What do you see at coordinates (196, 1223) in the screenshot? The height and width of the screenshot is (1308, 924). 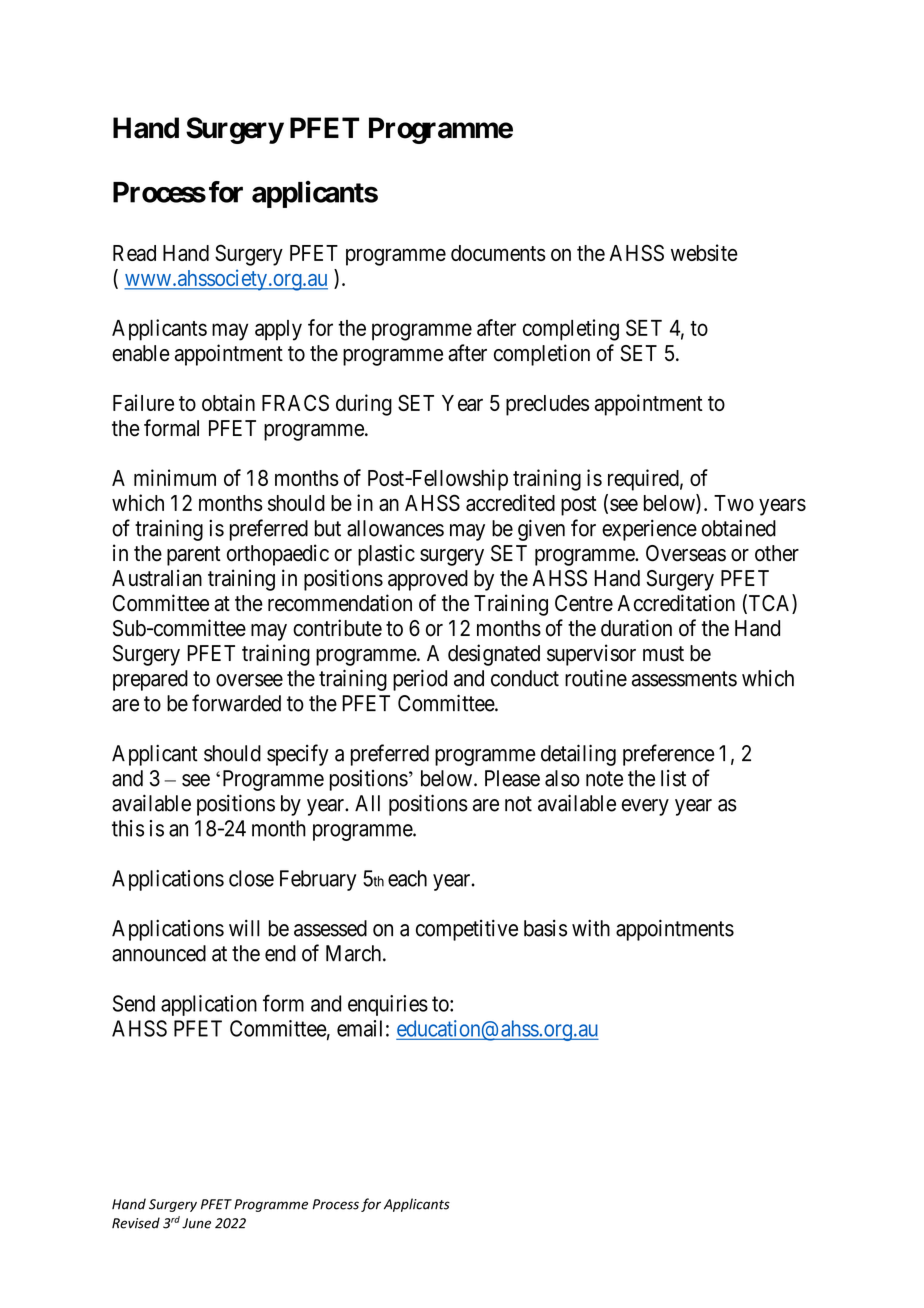 I see `June` at bounding box center [196, 1223].
